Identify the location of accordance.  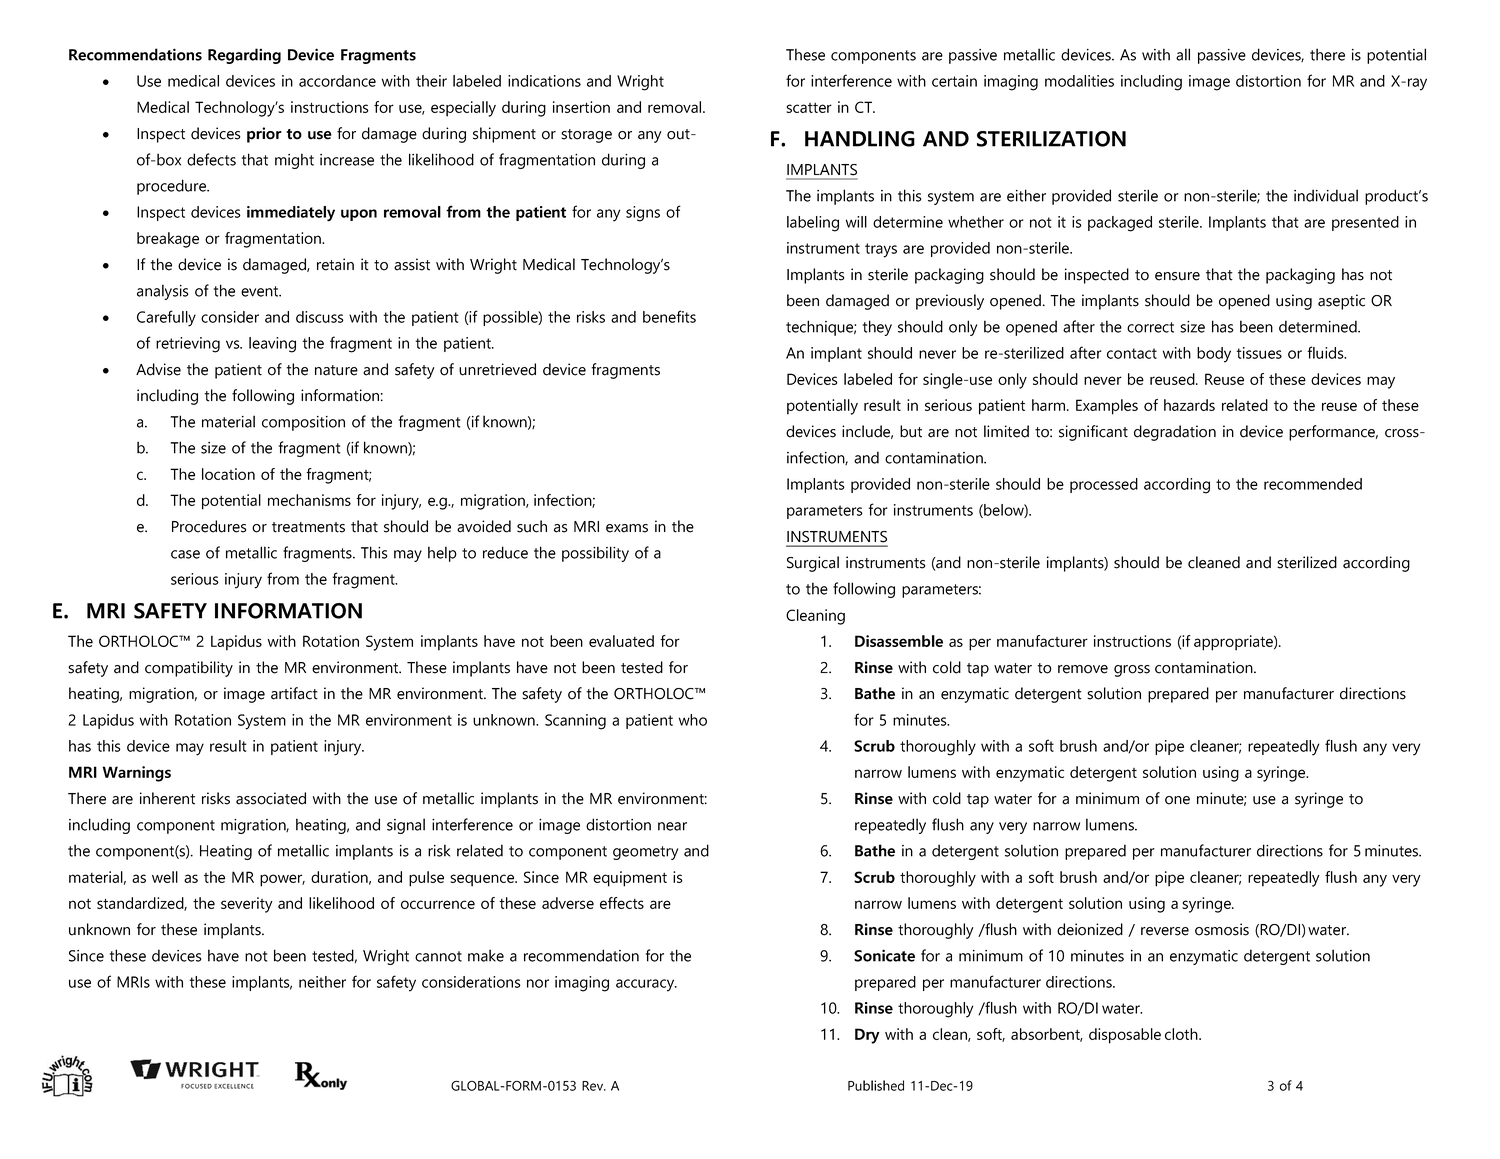
(337, 81).
